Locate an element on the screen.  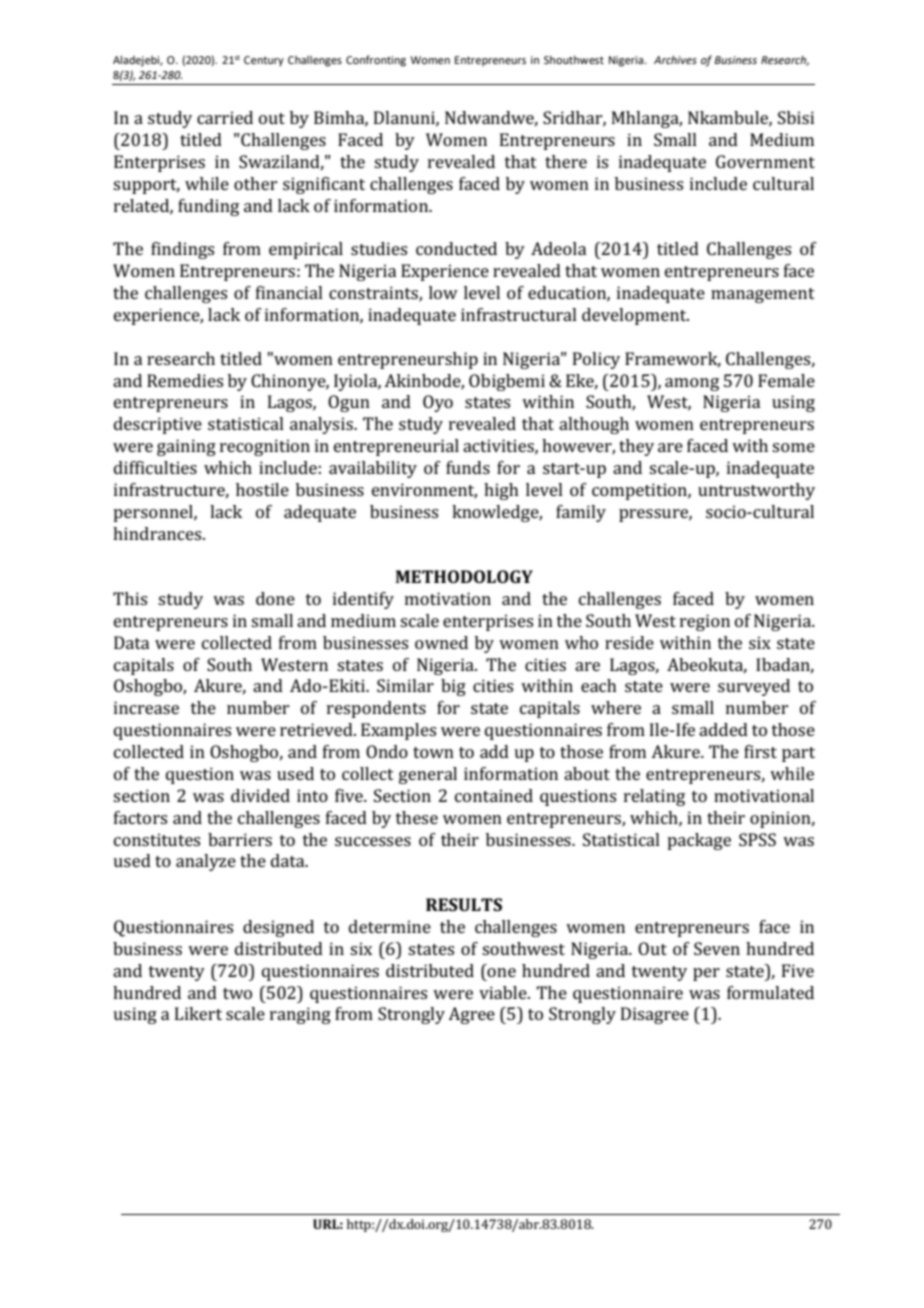
carried is located at coordinates (225, 117).
